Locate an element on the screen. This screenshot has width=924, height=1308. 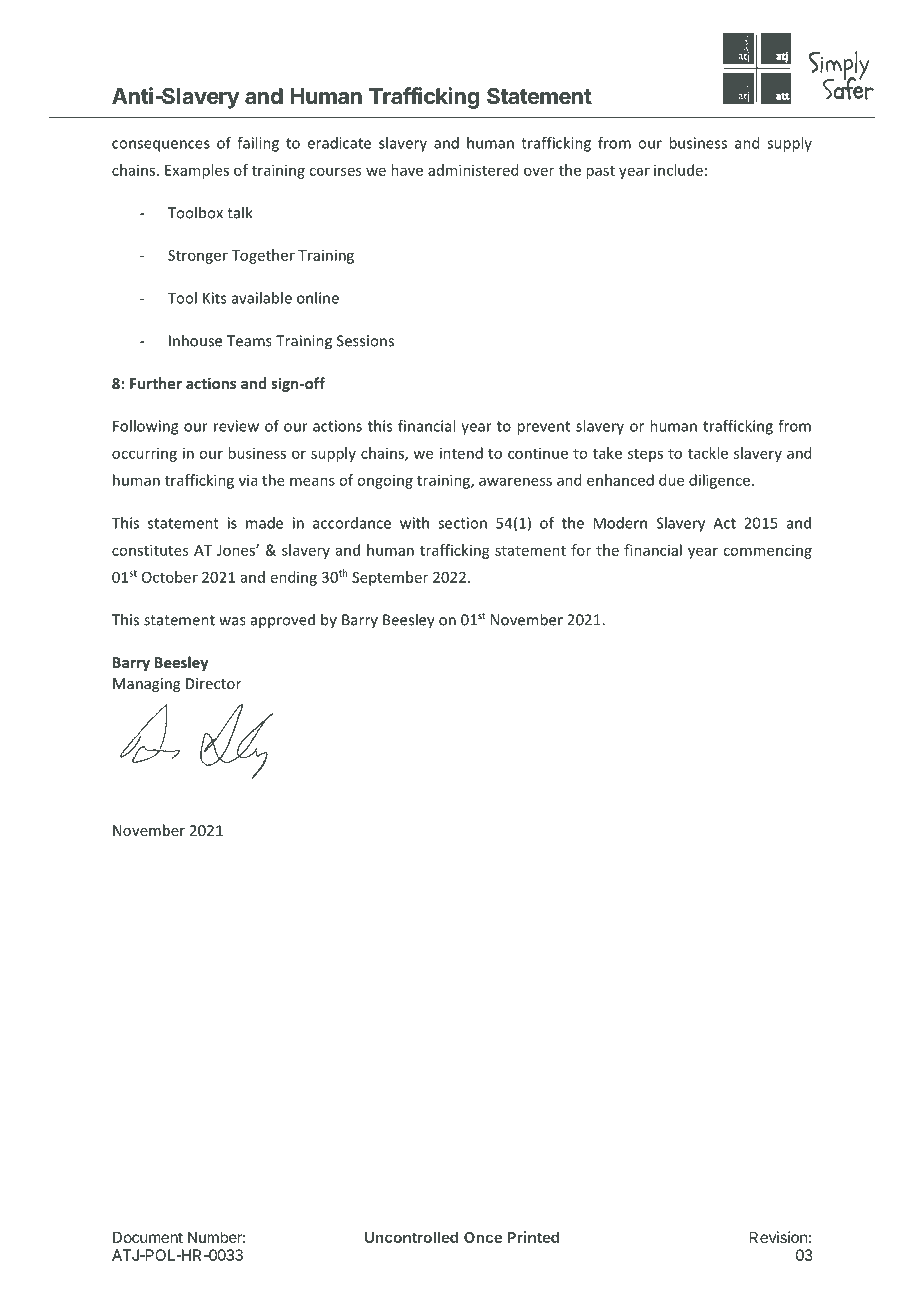
administered is located at coordinates (473, 170).
